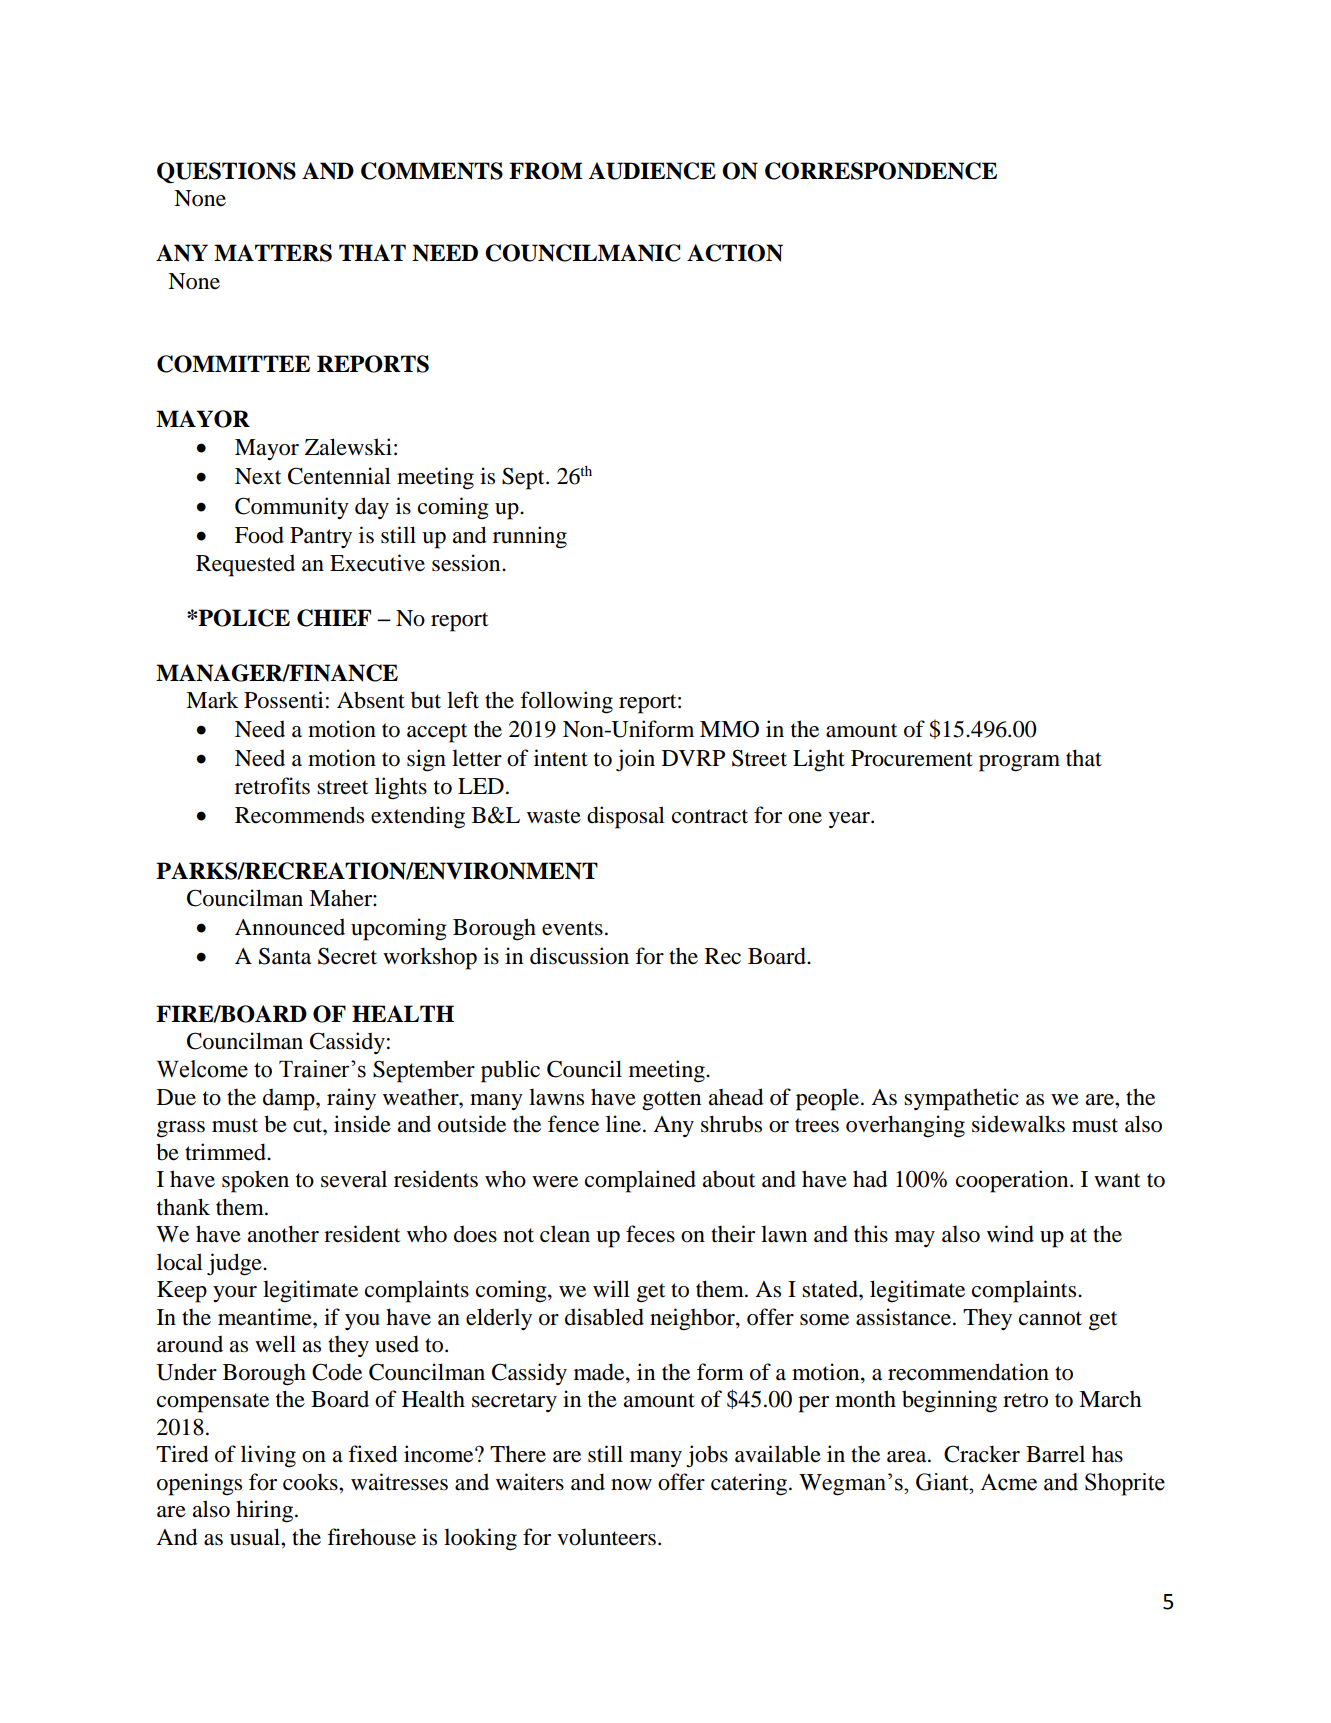  What do you see at coordinates (652, 171) in the screenshot?
I see `AUDIENCE` at bounding box center [652, 171].
